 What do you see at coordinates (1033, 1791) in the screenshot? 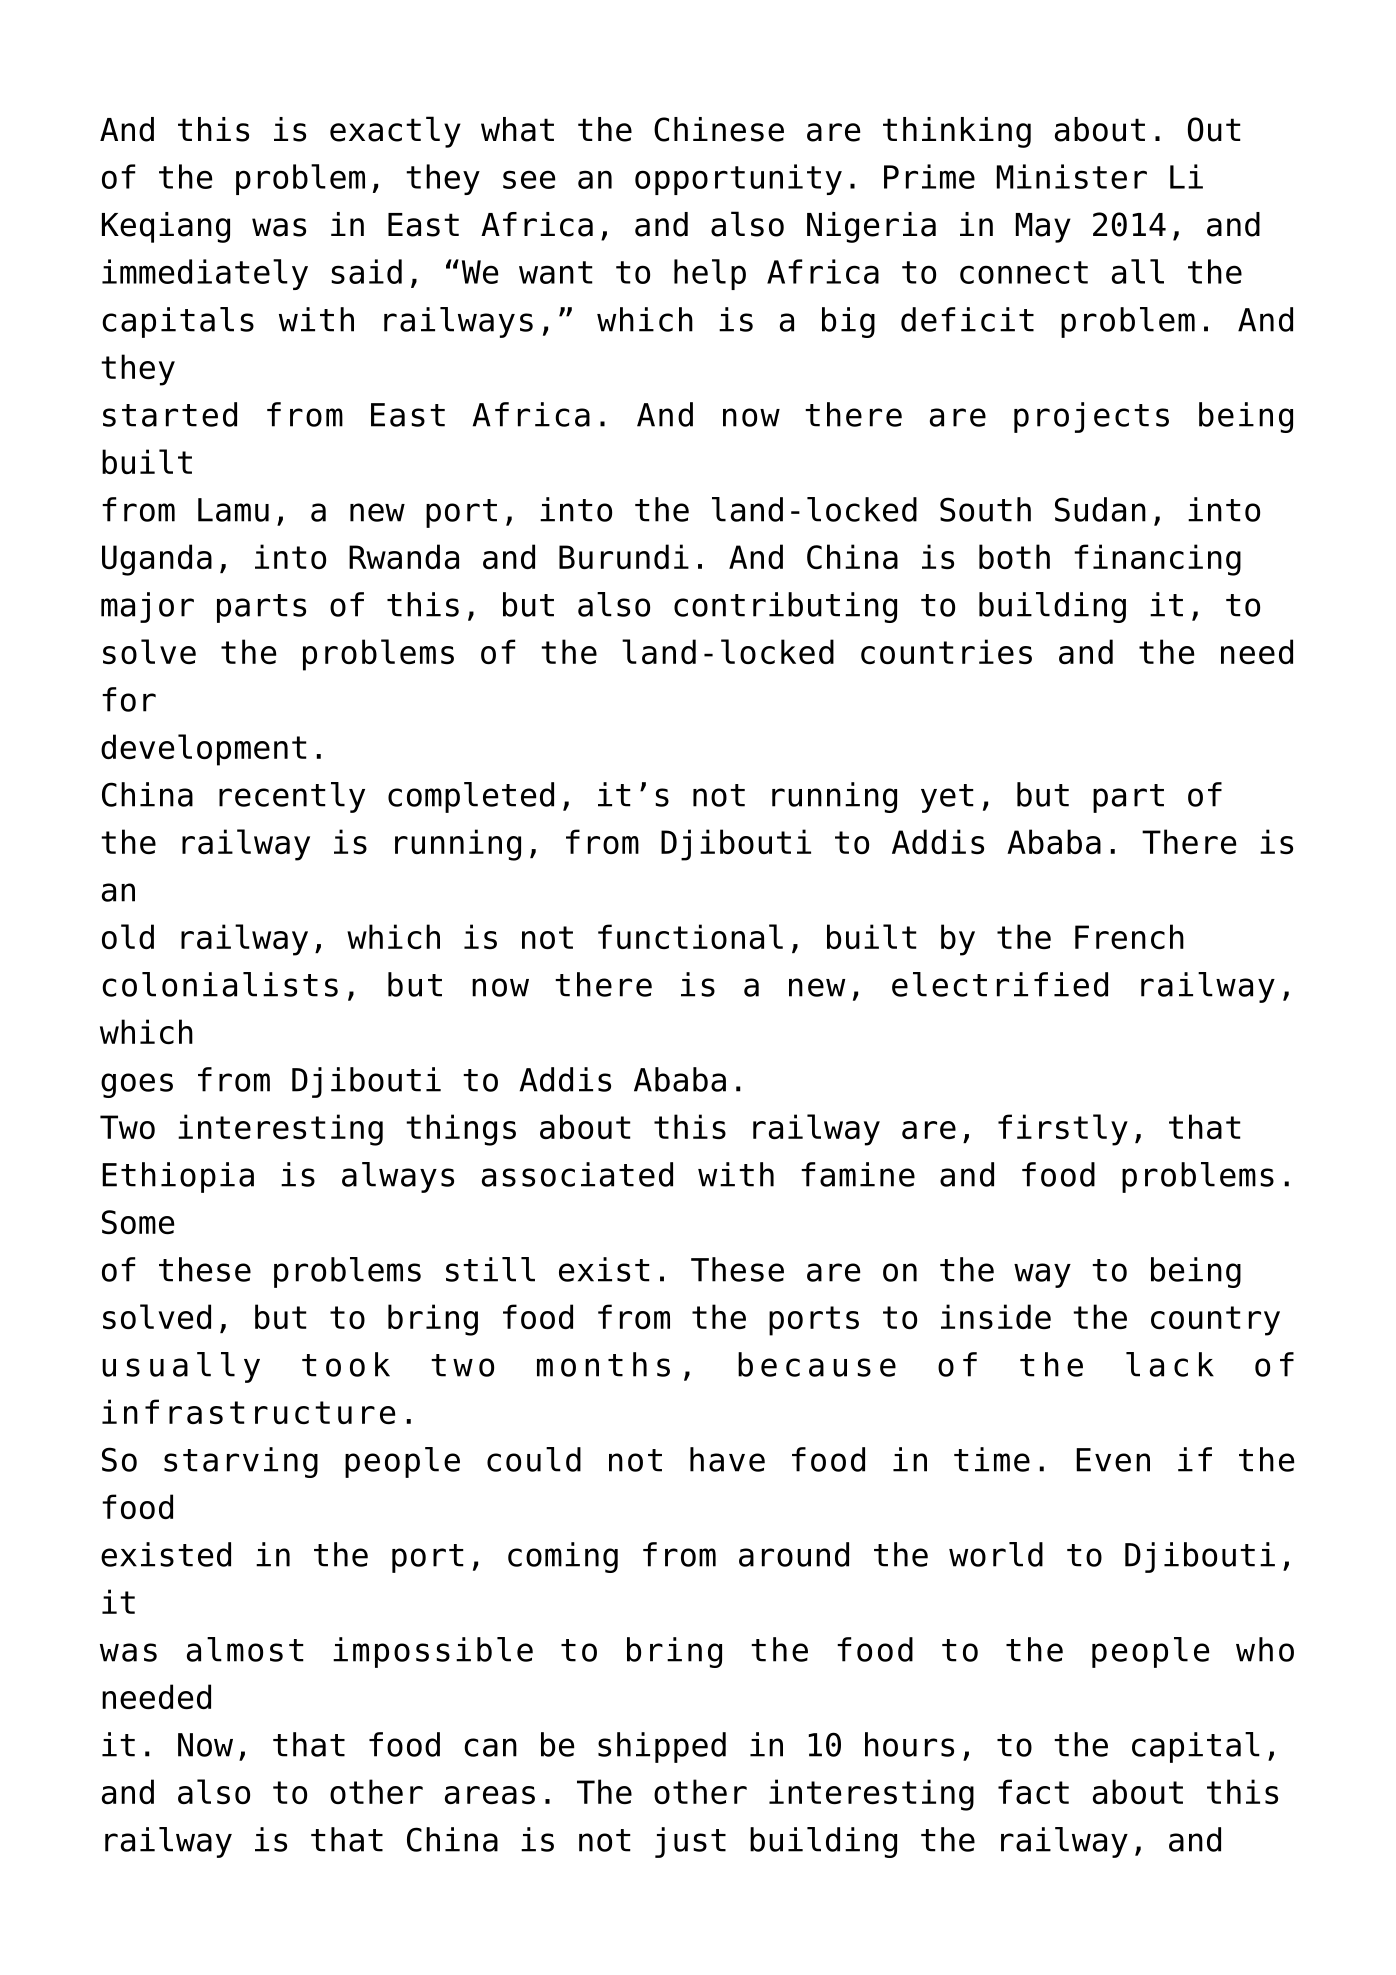
I see `fact` at bounding box center [1033, 1791].
